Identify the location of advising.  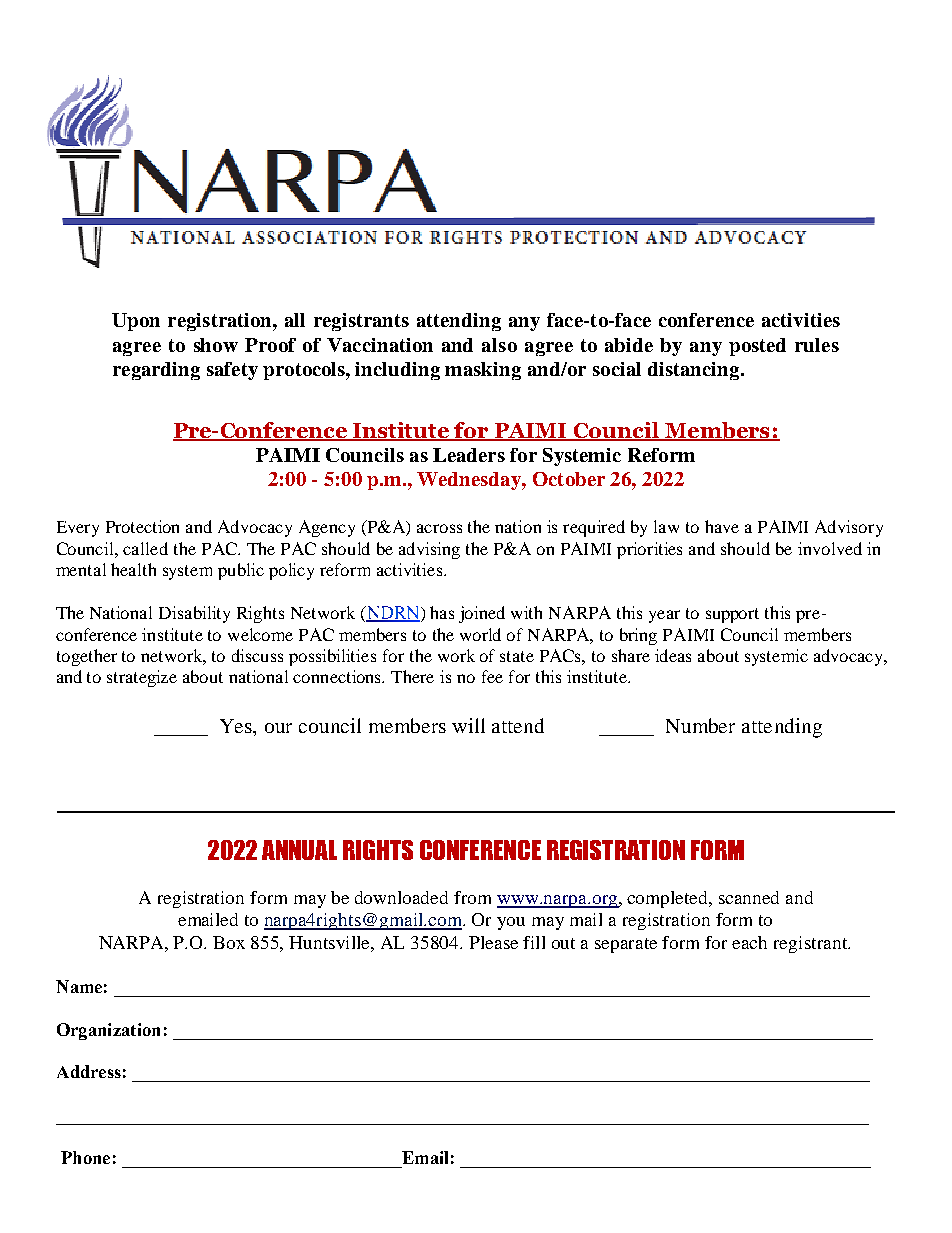
(429, 550).
